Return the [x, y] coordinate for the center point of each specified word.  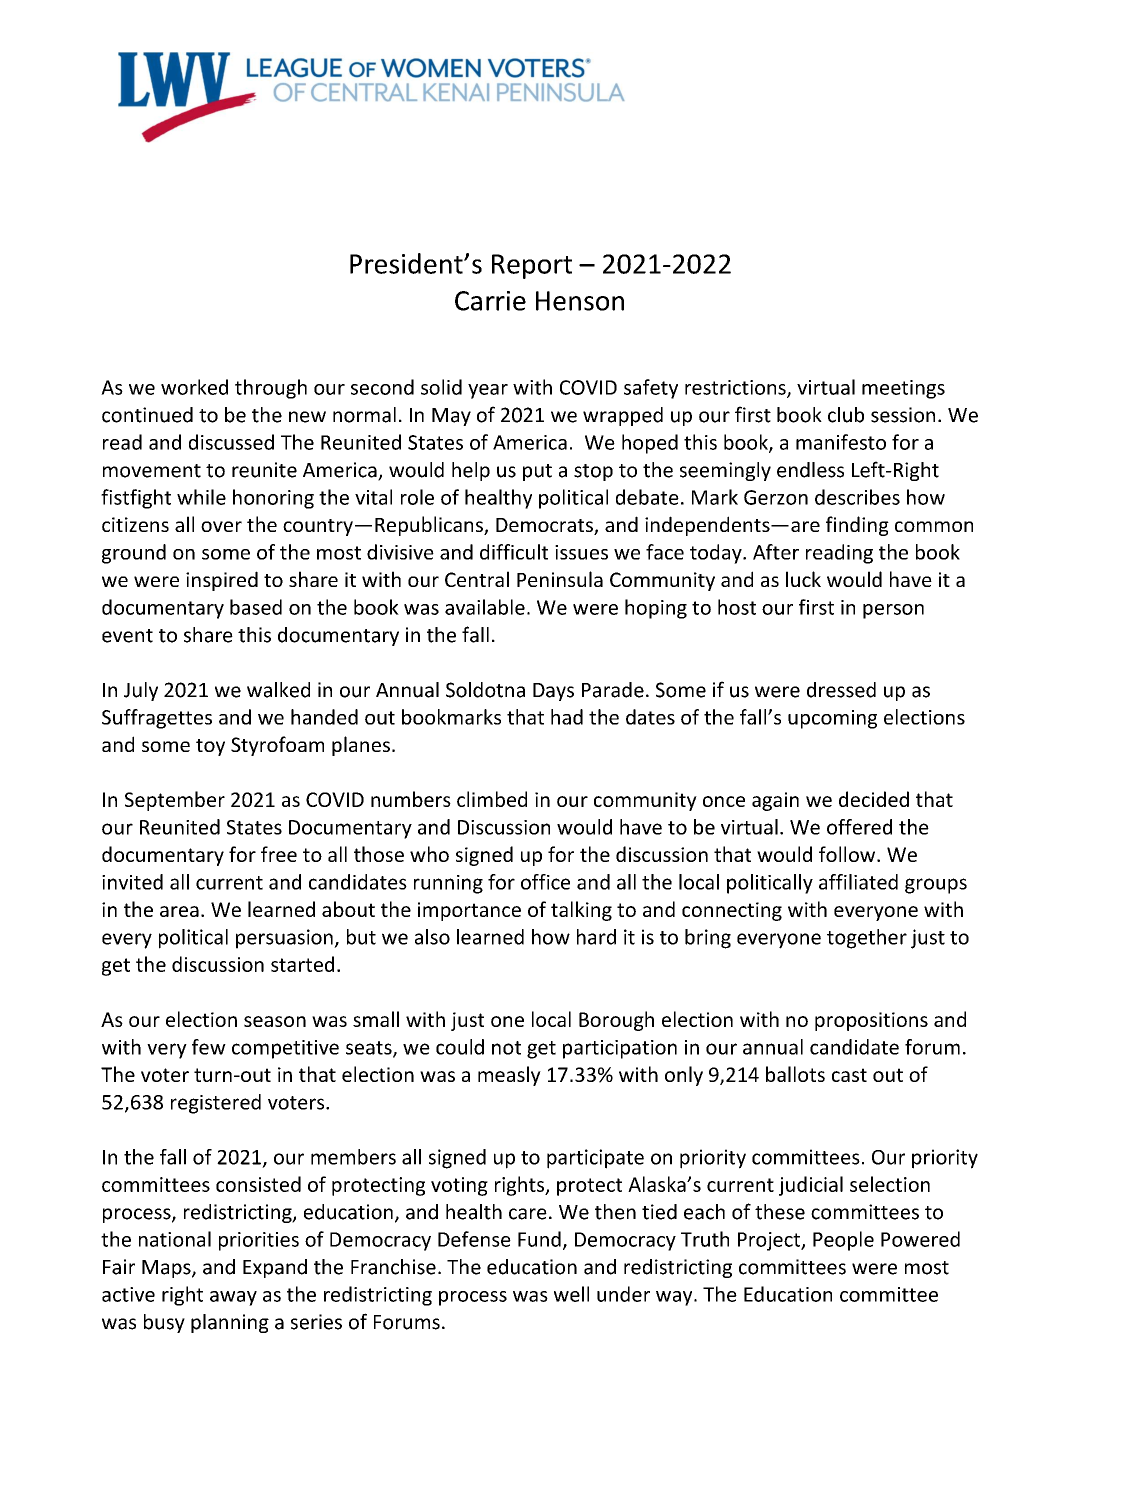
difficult [514, 552]
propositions [871, 1021]
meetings [903, 389]
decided [874, 799]
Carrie [490, 301]
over [221, 526]
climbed [492, 799]
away [233, 1298]
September [175, 801]
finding [857, 526]
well [571, 1294]
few [209, 1047]
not [506, 1048]
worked [194, 387]
